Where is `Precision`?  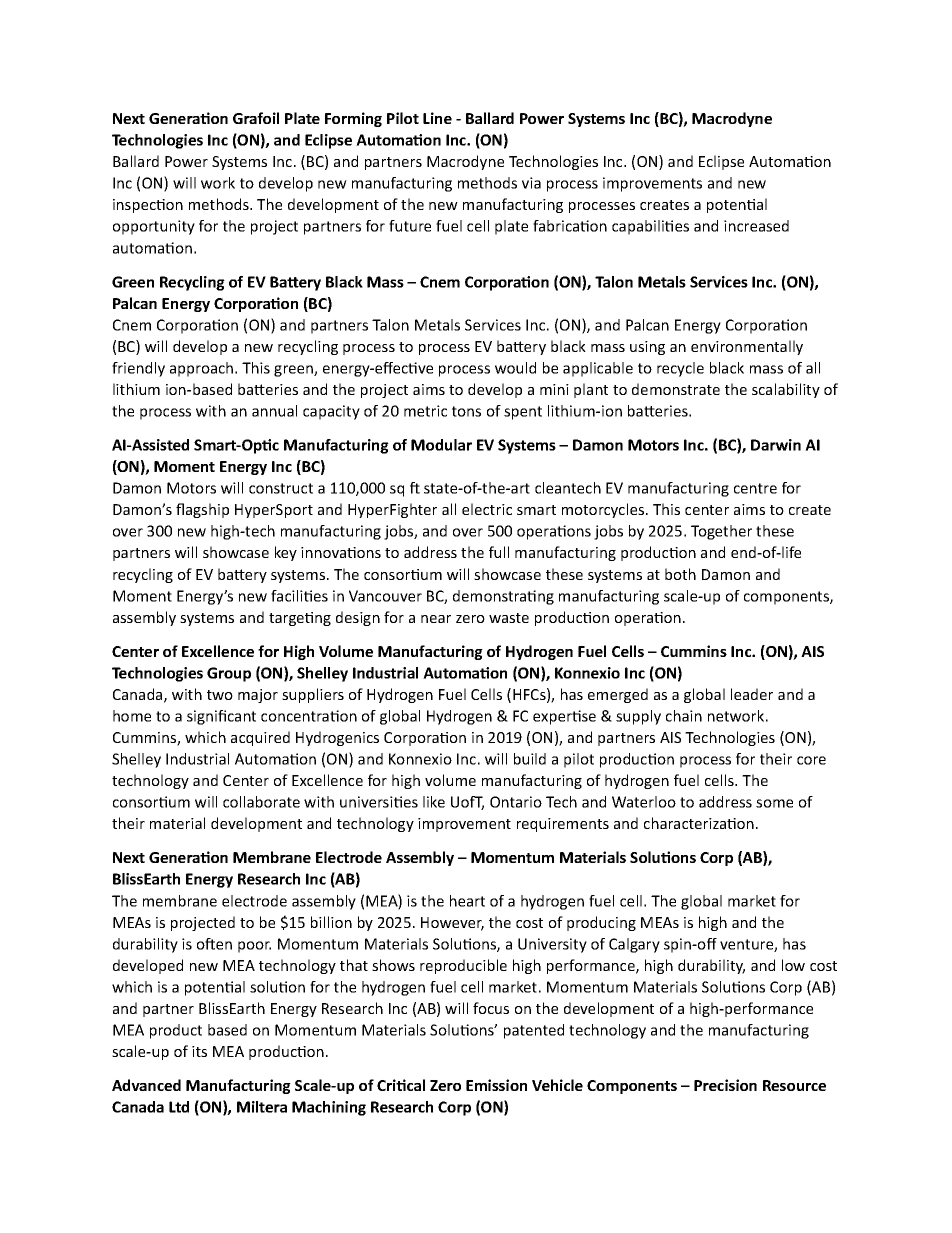
Precision is located at coordinates (725, 1085).
